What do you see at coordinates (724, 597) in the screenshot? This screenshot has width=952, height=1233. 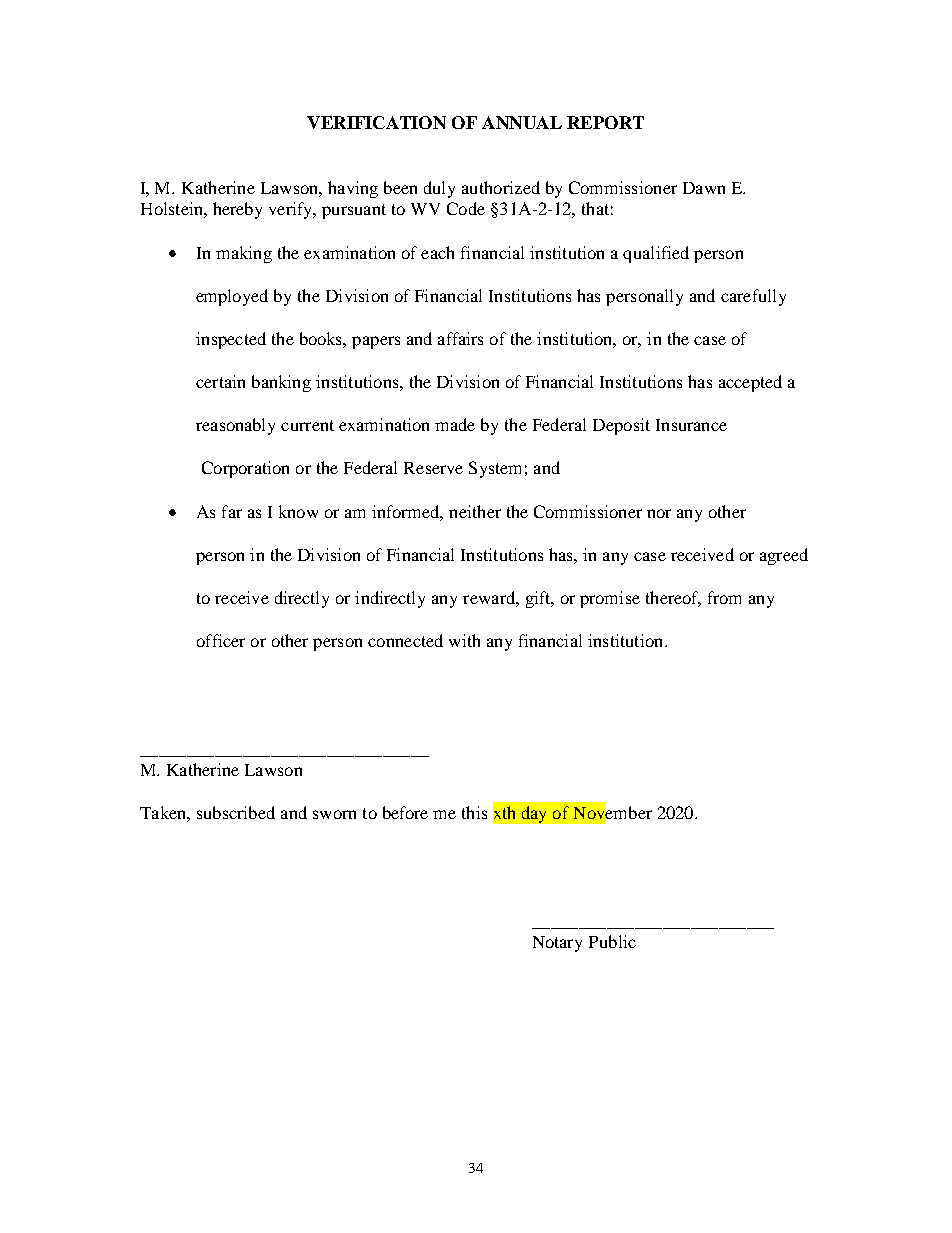 I see `from` at bounding box center [724, 597].
